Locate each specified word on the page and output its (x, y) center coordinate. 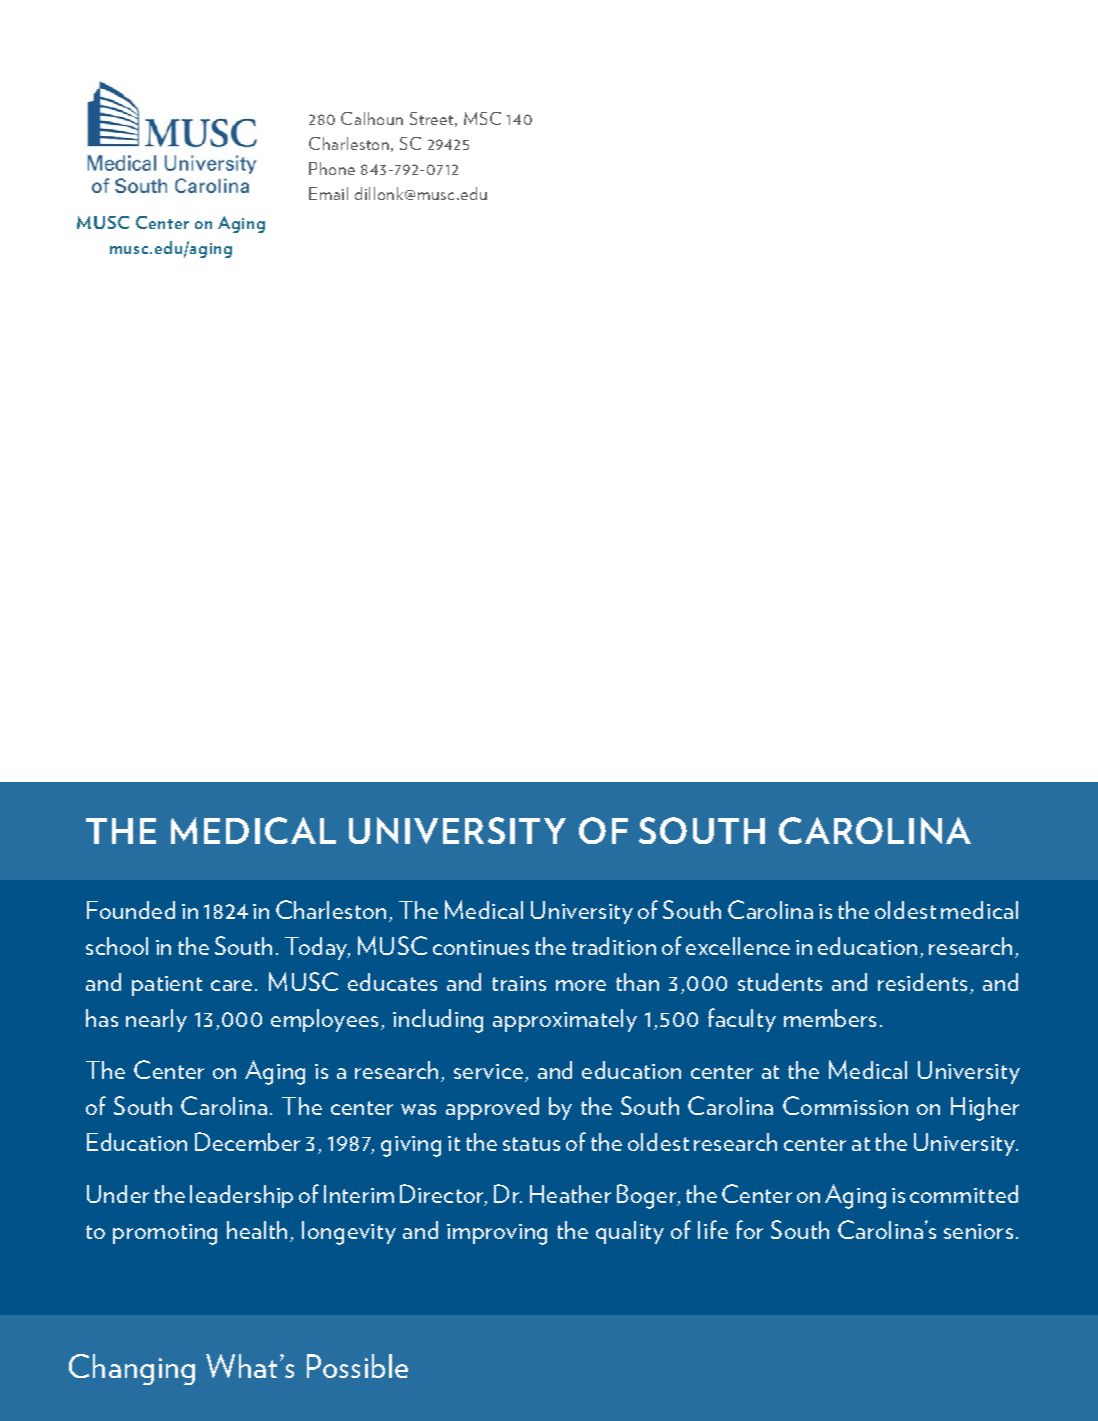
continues (481, 947)
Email (328, 193)
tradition (614, 946)
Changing (132, 1369)
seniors (978, 1231)
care (231, 985)
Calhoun (372, 118)
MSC (482, 118)
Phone (332, 168)
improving (497, 1234)
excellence (738, 946)
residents (922, 982)
